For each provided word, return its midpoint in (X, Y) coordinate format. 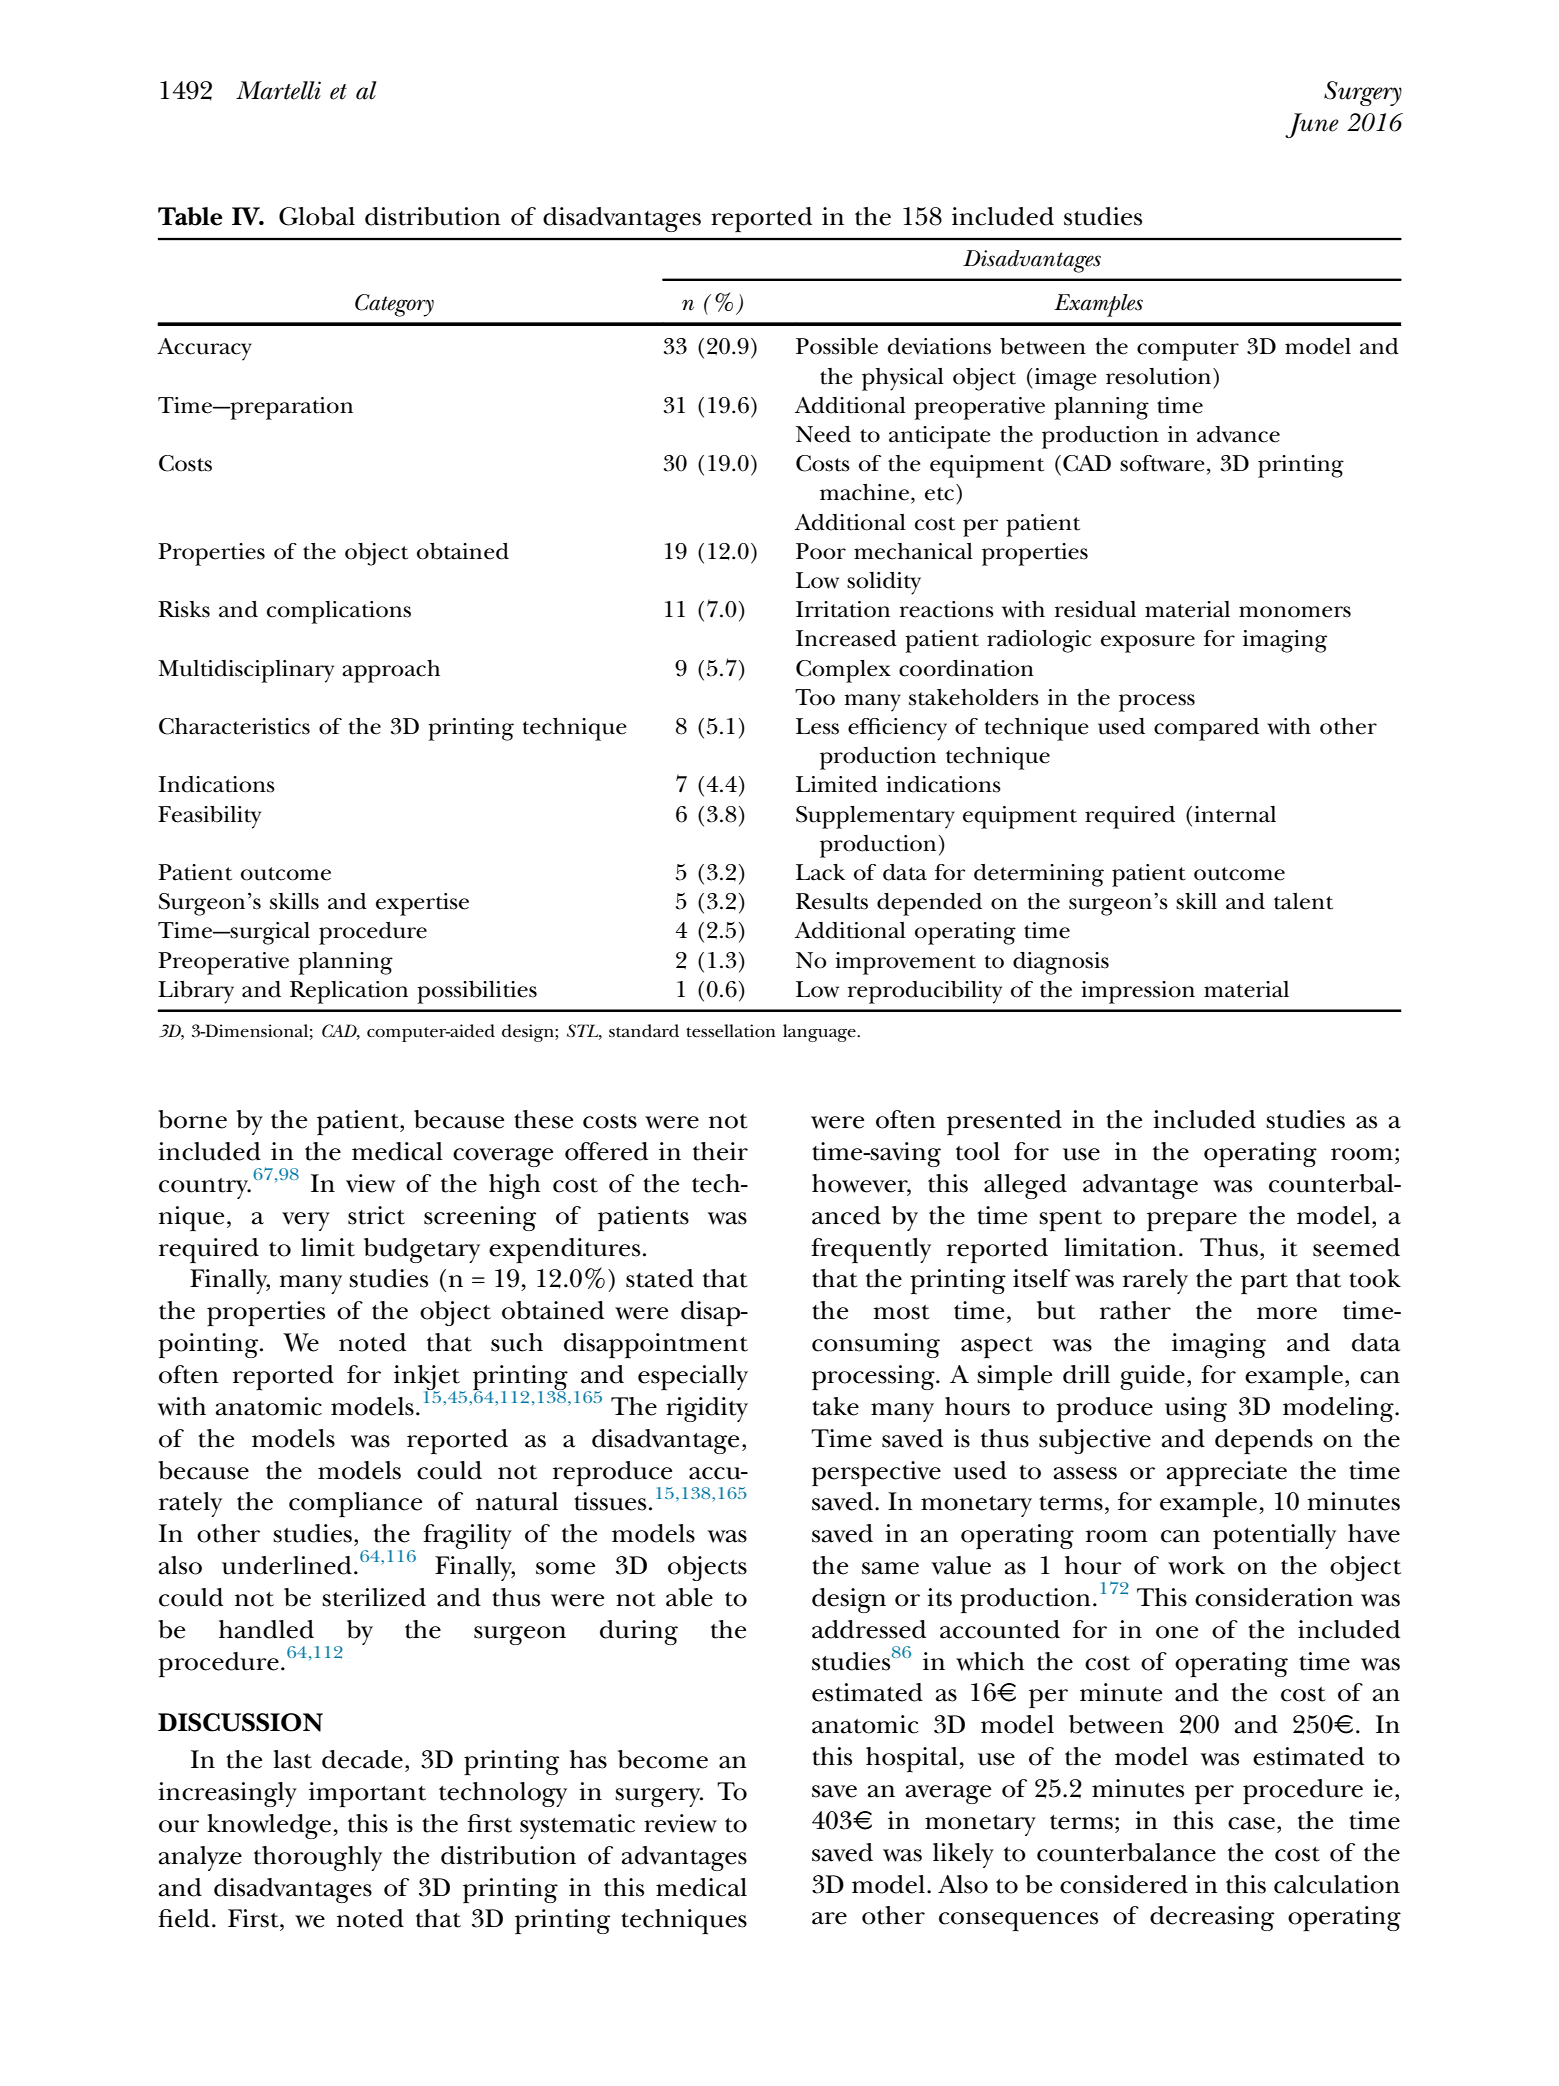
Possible (837, 346)
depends (1264, 1441)
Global (317, 216)
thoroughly (318, 1858)
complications (339, 612)
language (820, 1033)
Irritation (843, 609)
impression (1138, 992)
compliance (355, 1504)
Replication (349, 992)
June (1312, 125)
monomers (1295, 612)
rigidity (707, 1409)
